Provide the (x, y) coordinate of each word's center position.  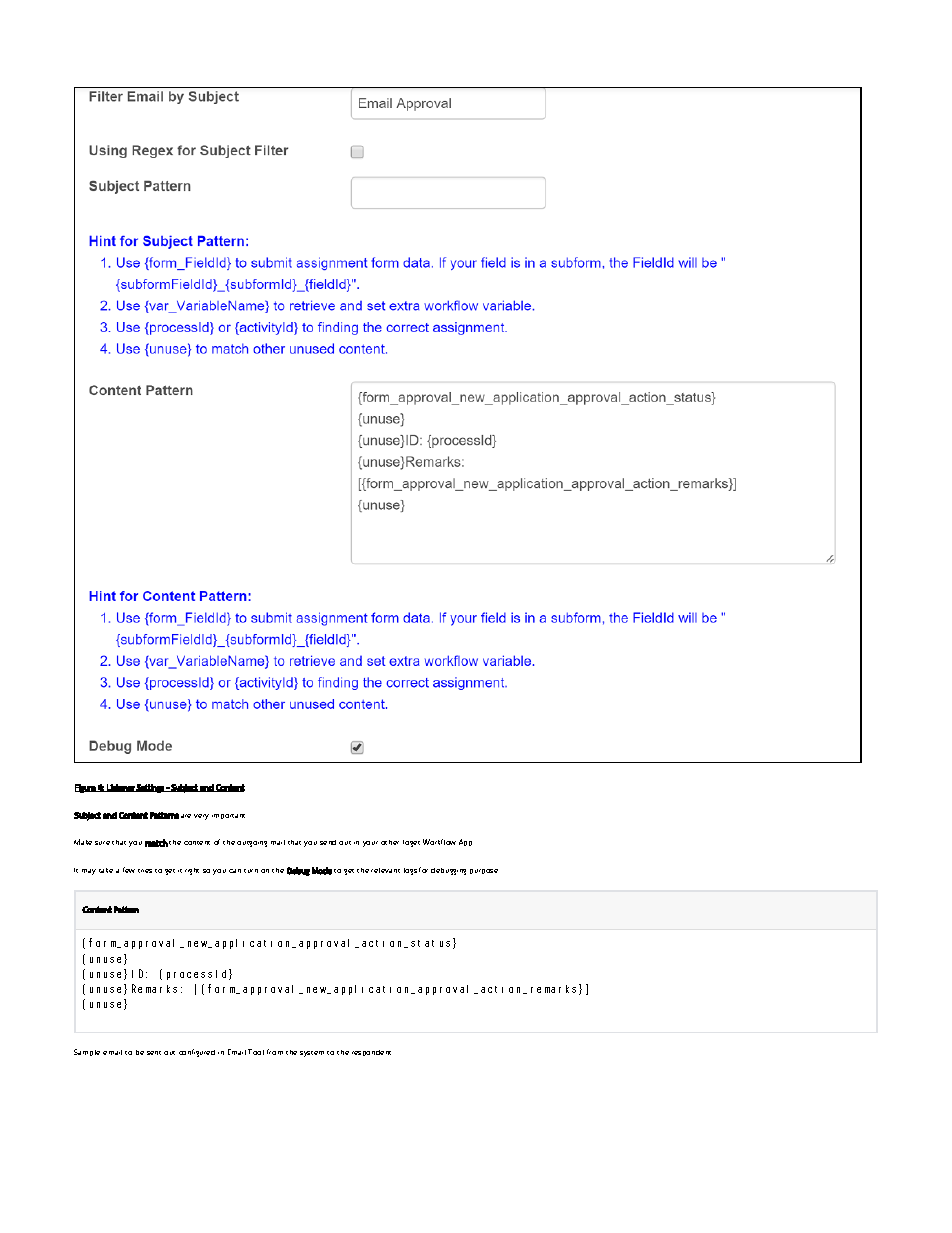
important (228, 816)
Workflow (439, 842)
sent (154, 1053)
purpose (484, 871)
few (129, 870)
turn (251, 871)
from (275, 1052)
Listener (120, 788)
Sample (87, 1052)
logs (410, 871)
